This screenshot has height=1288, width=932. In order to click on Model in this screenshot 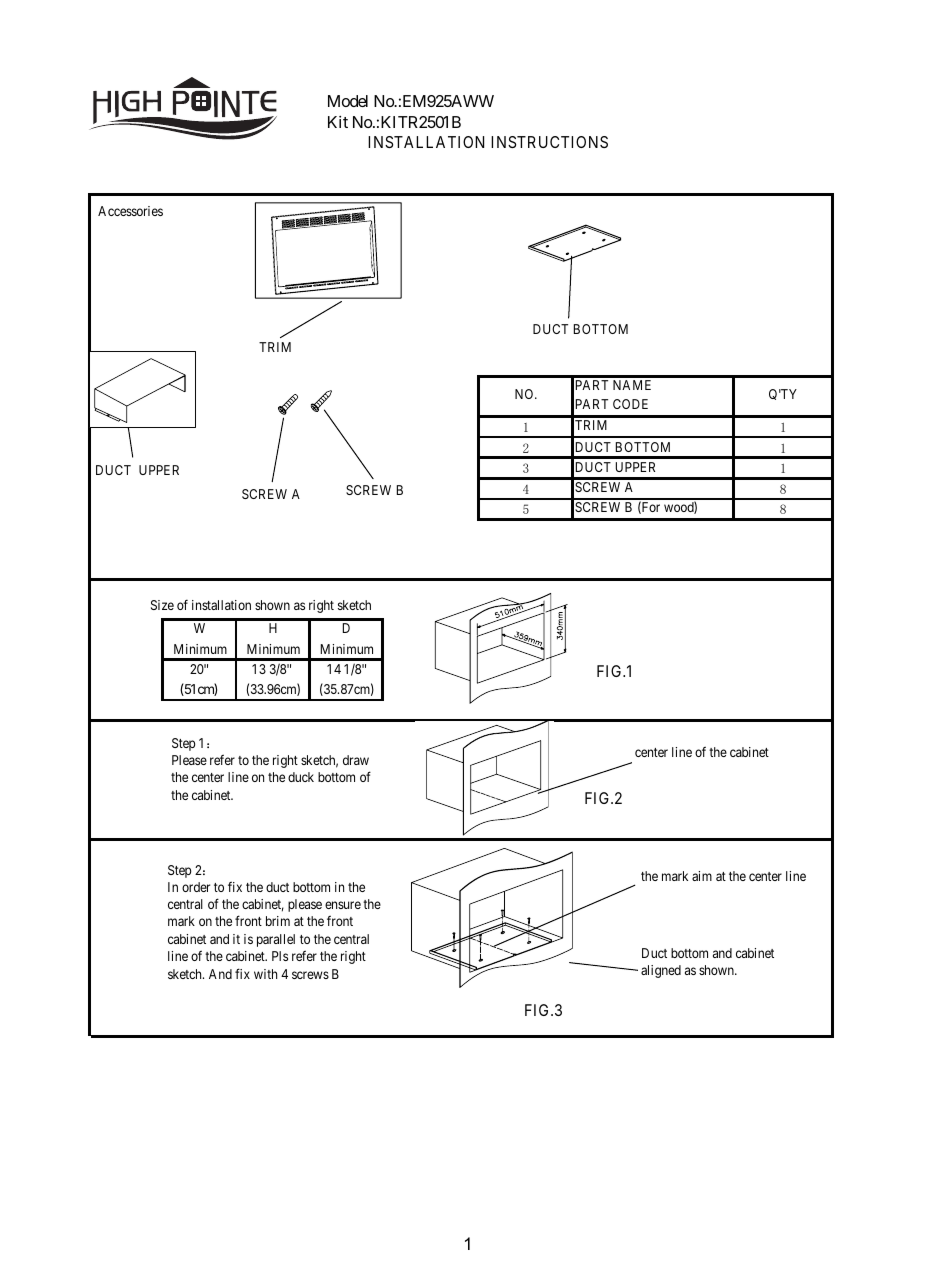, I will do `click(348, 101)`.
